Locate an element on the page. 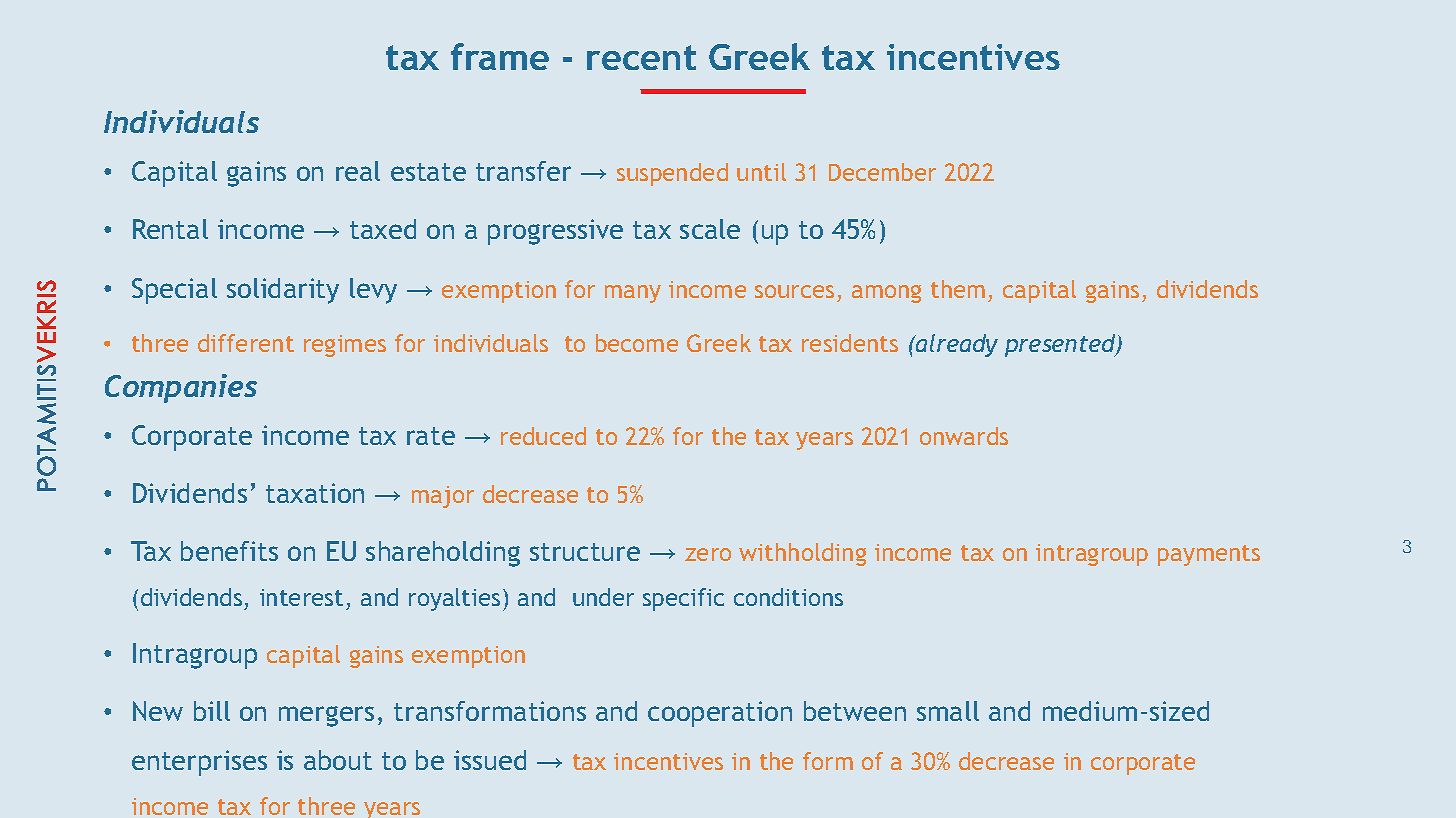 The image size is (1456, 818). interest is located at coordinates (301, 597).
